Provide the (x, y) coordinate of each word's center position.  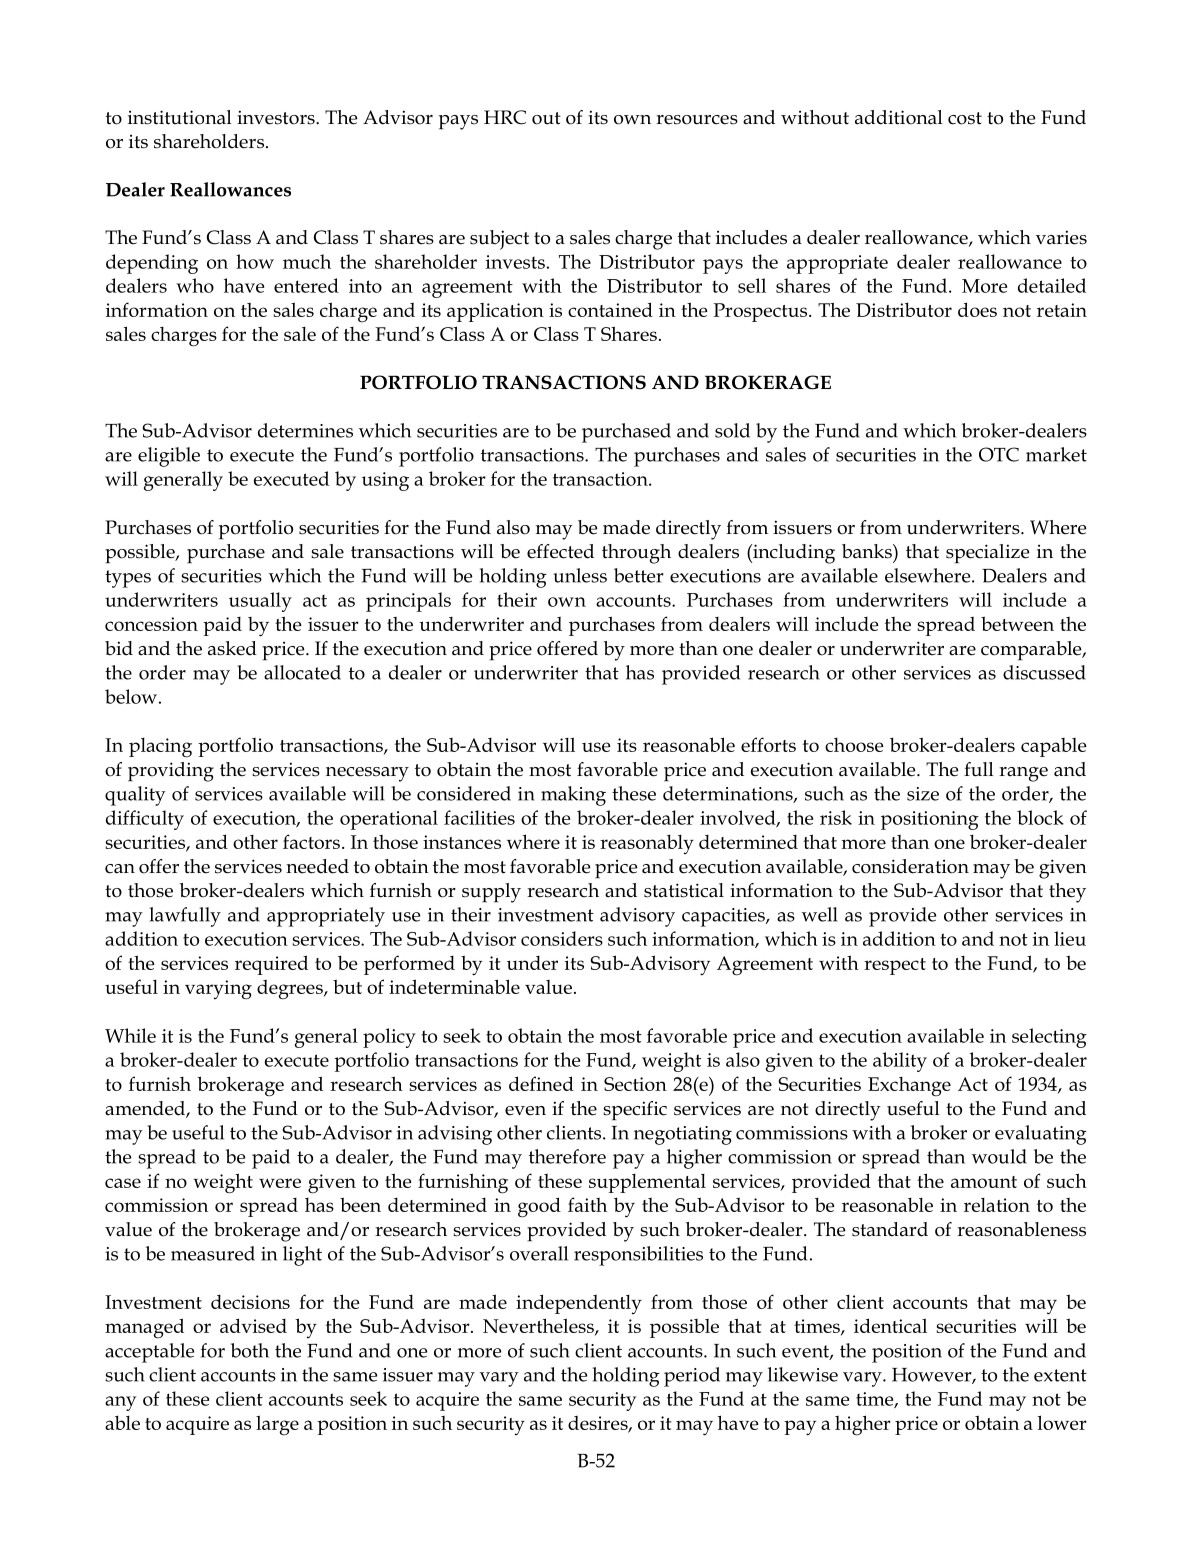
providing (171, 772)
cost (965, 118)
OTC (999, 454)
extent (1060, 1375)
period (692, 1377)
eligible (169, 457)
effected (560, 551)
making (573, 796)
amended (146, 1109)
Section (635, 1084)
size (923, 794)
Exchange (909, 1086)
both (250, 1350)
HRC (505, 117)
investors (277, 117)
